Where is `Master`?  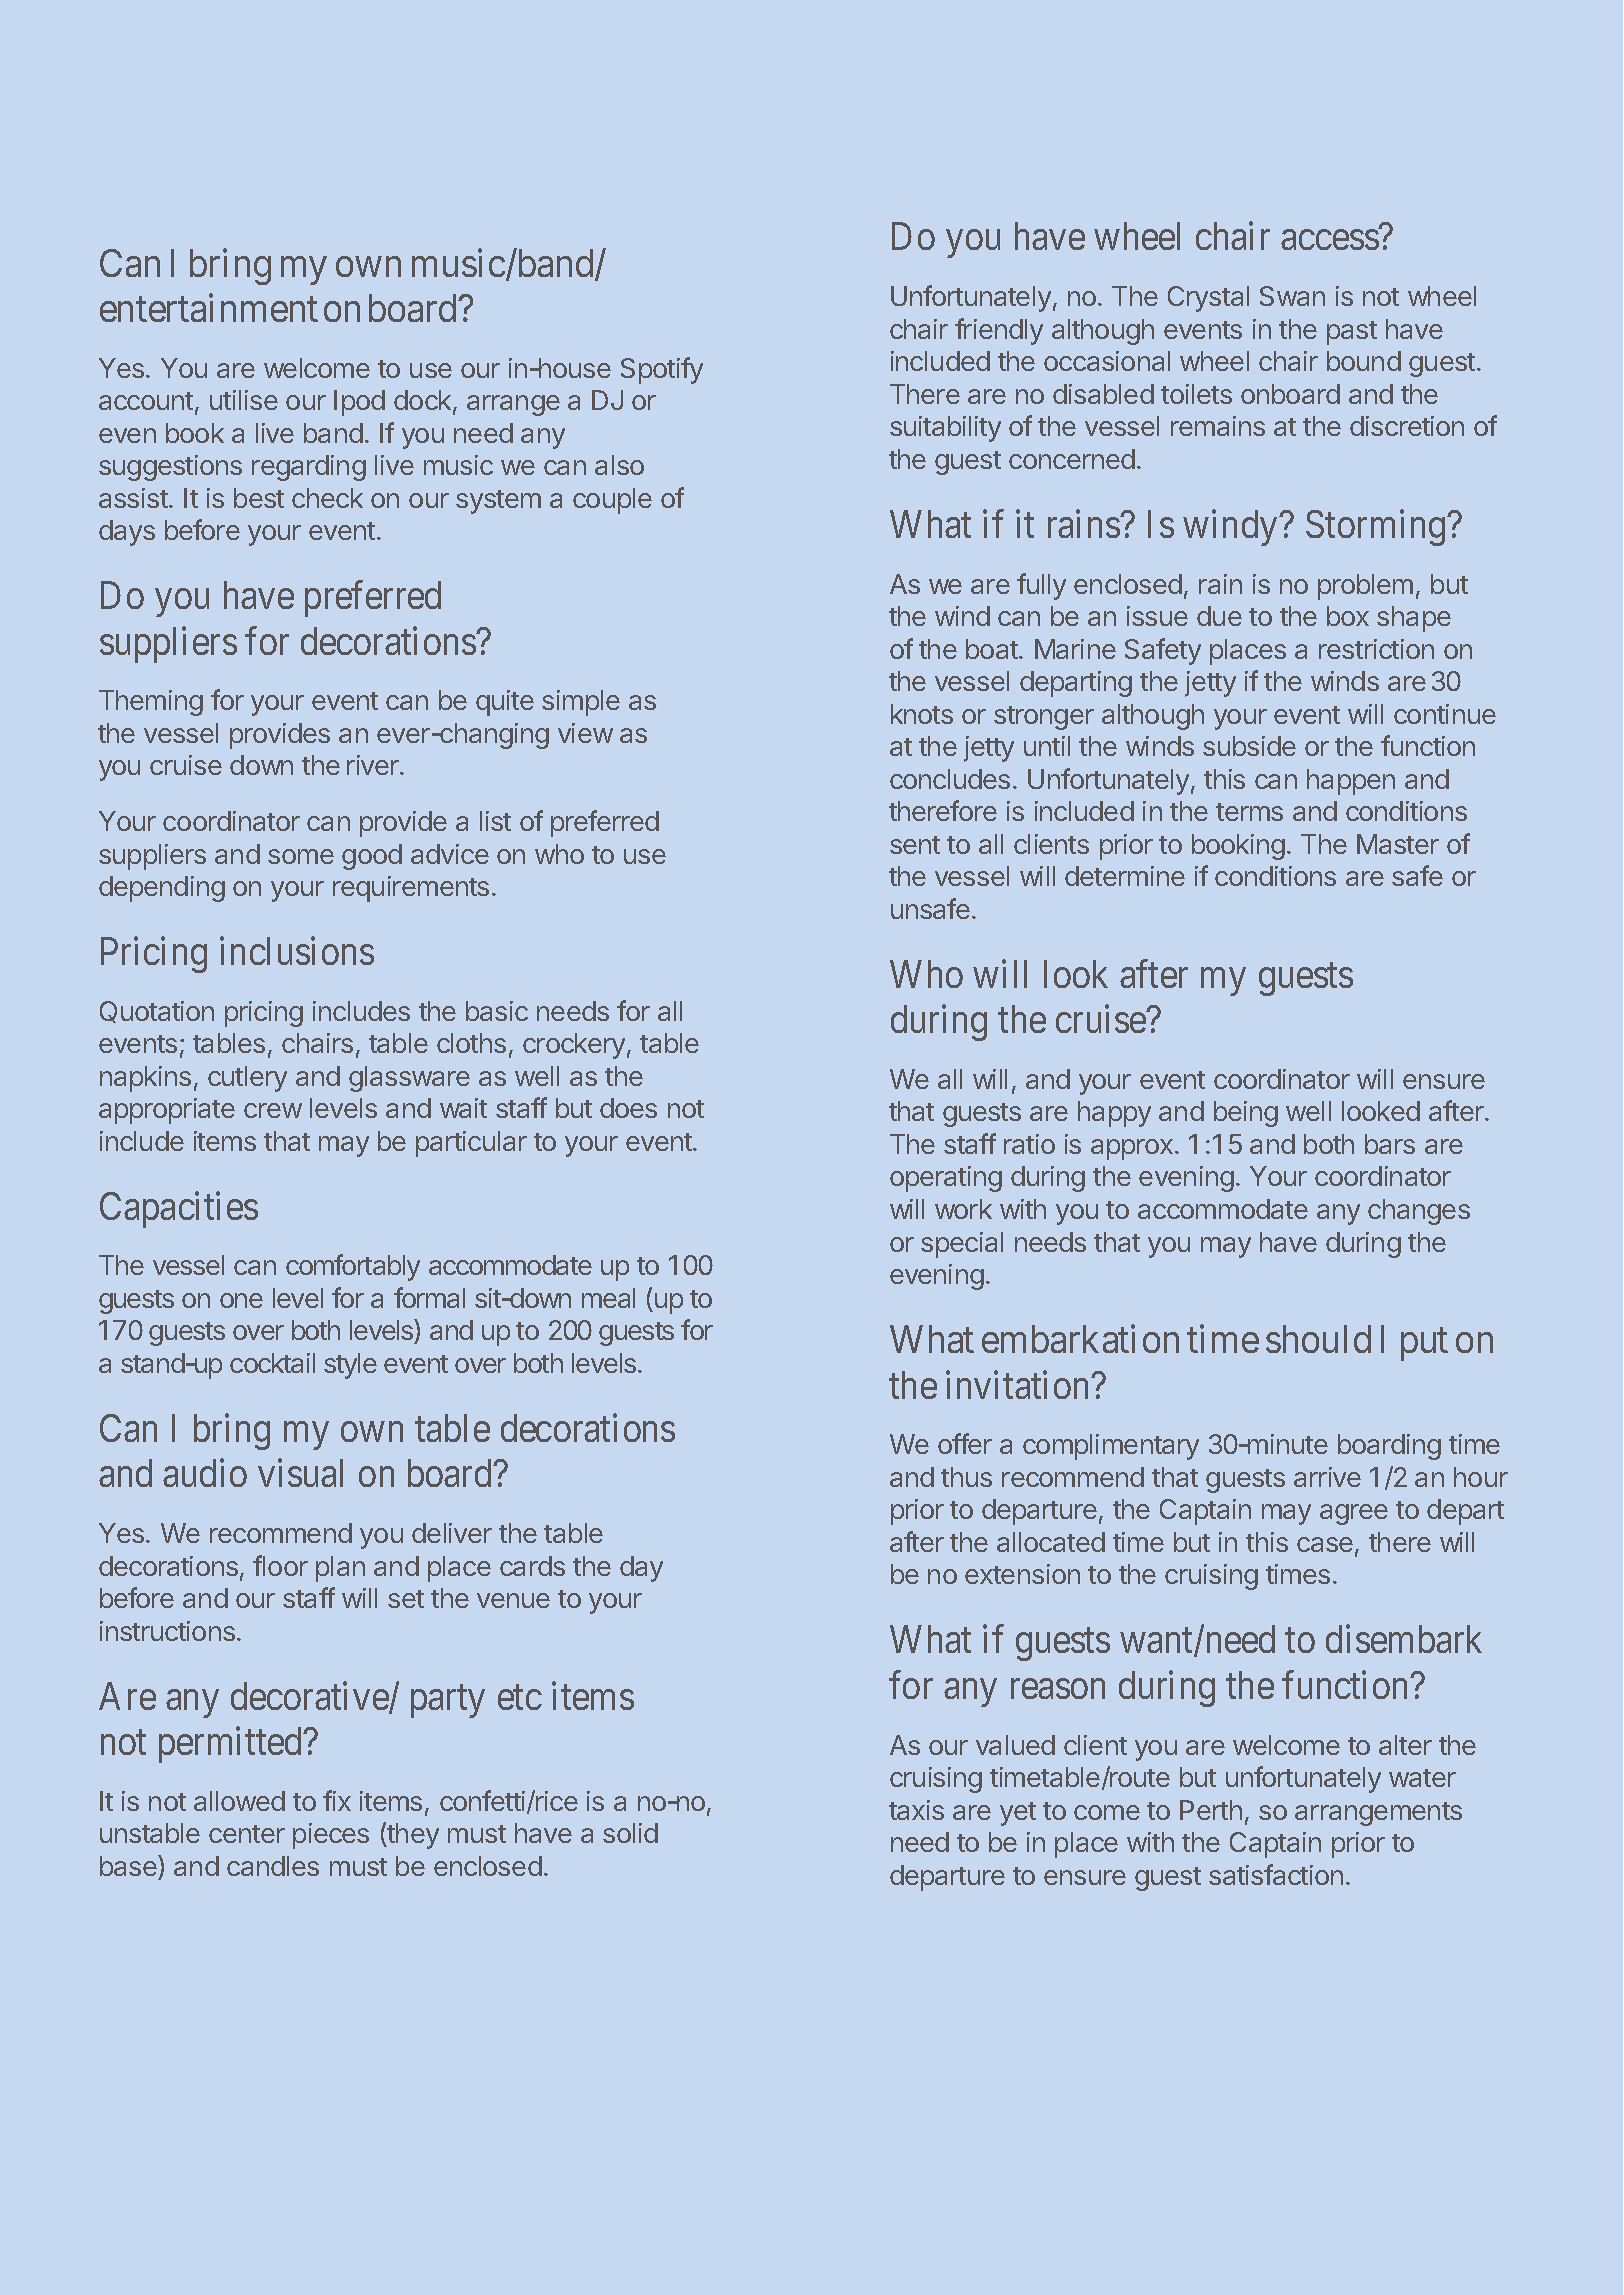 Master is located at coordinates (1398, 844).
